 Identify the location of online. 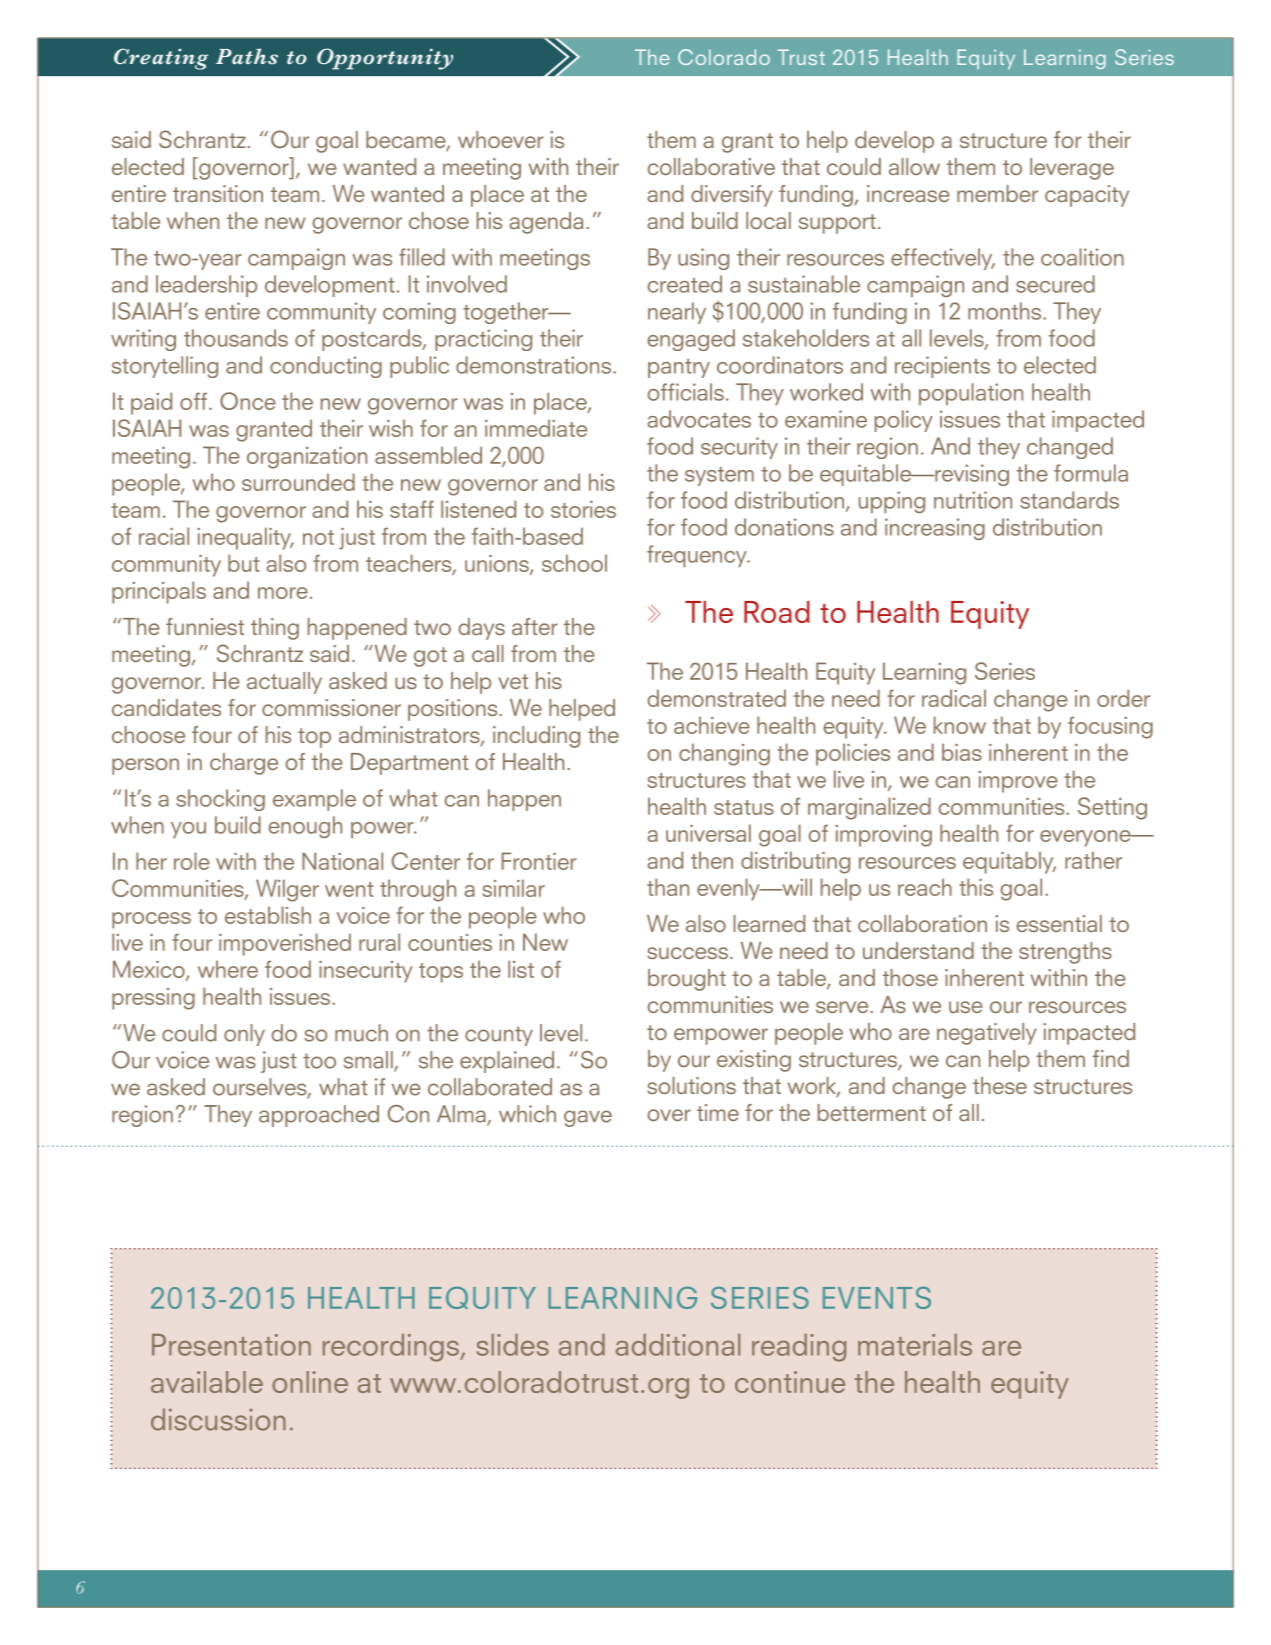
(310, 1382).
